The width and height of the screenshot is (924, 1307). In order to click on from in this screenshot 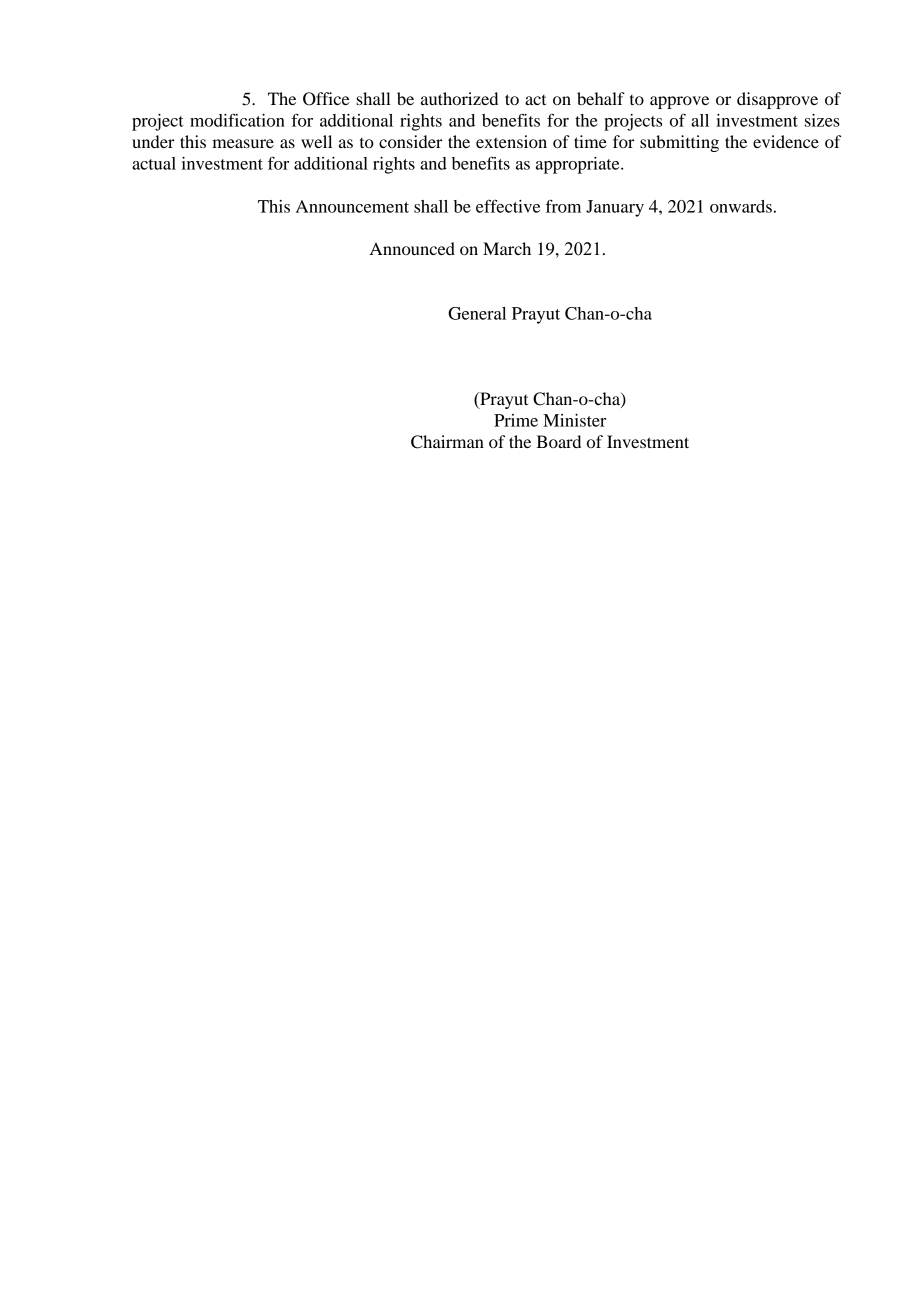, I will do `click(563, 206)`.
